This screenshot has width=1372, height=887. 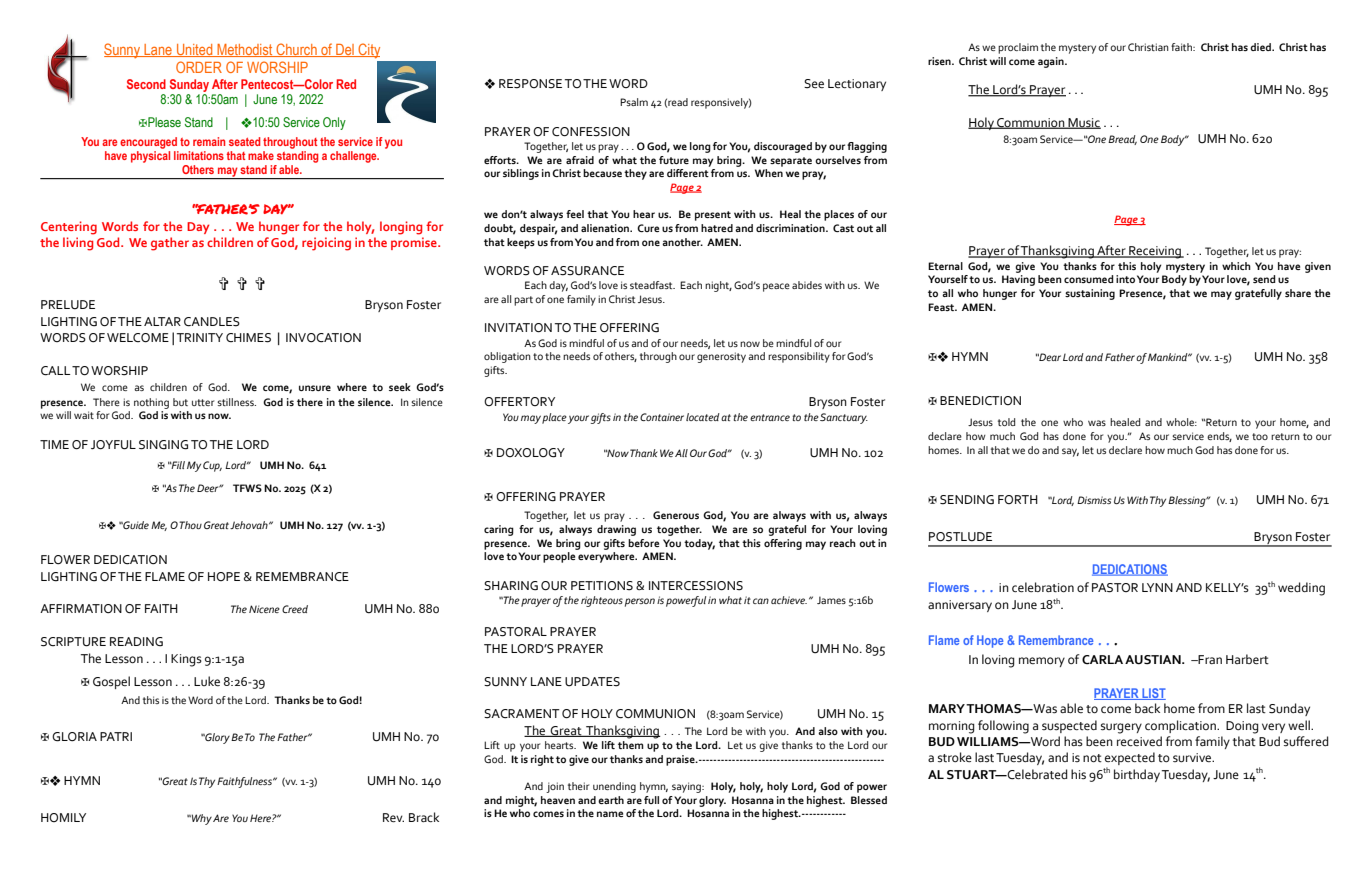 I want to click on sustaining, so click(x=1090, y=294).
